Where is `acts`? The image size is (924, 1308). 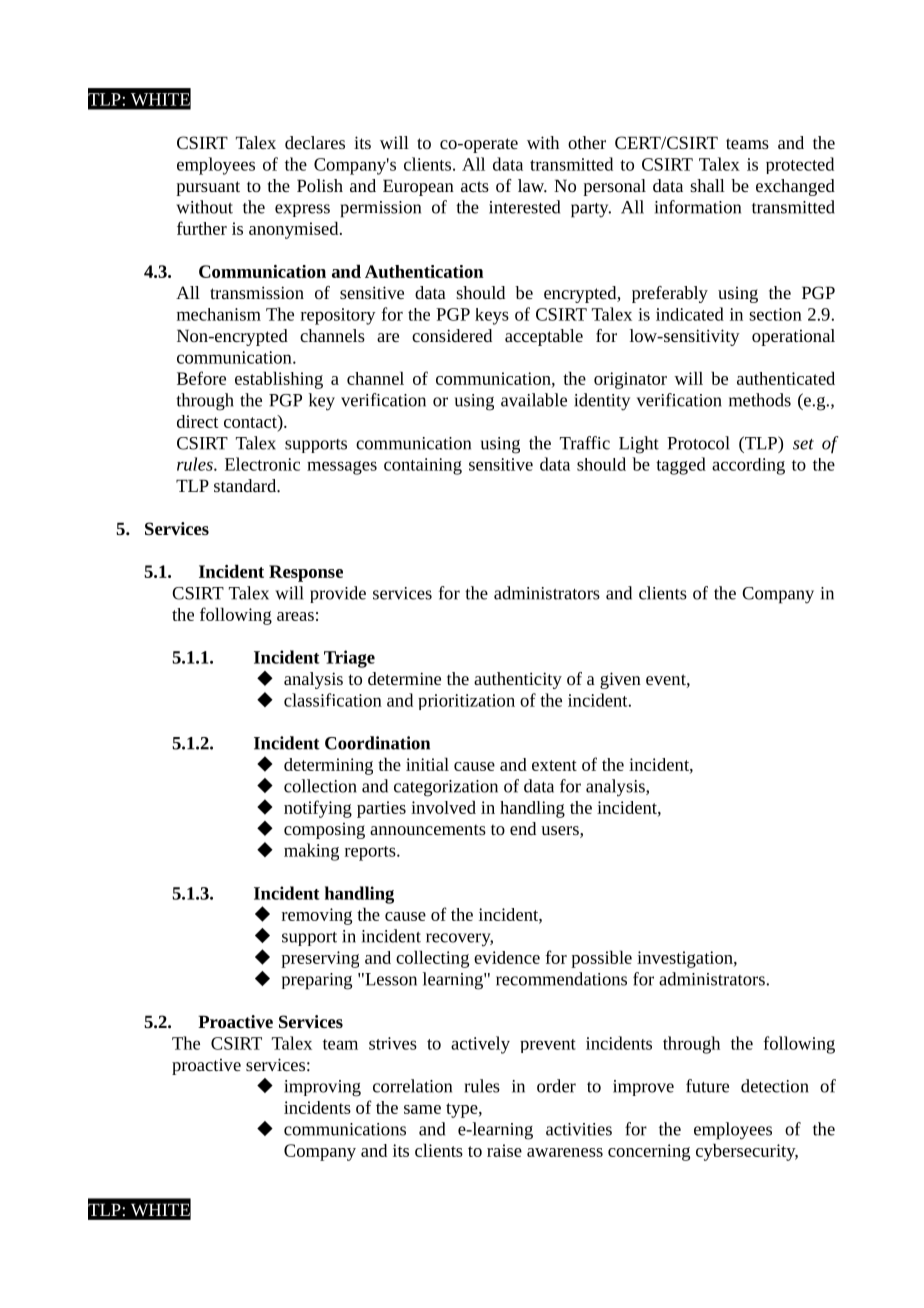 acts is located at coordinates (475, 186).
